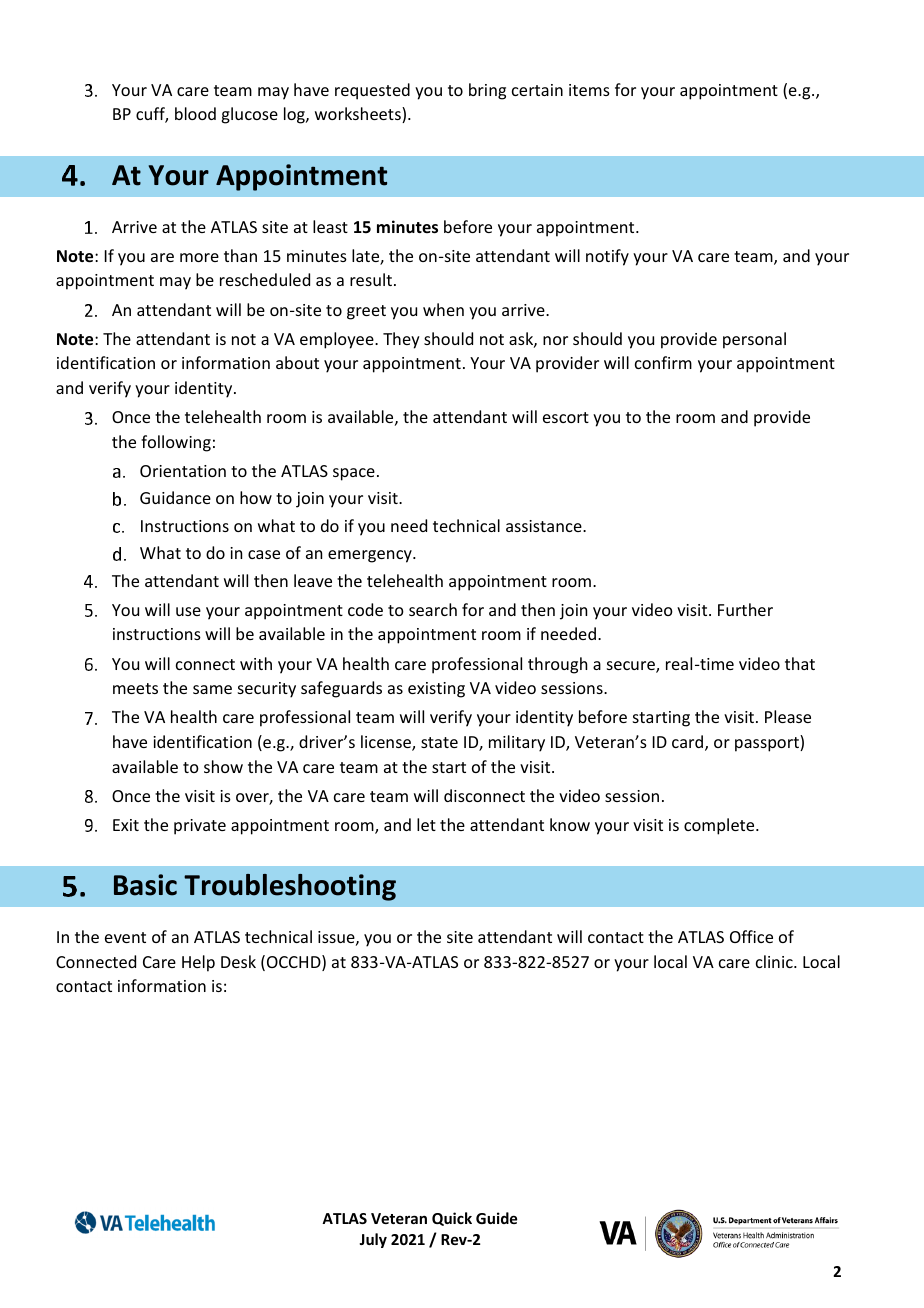 The image size is (924, 1308). What do you see at coordinates (373, 1240) in the screenshot?
I see `July` at bounding box center [373, 1240].
